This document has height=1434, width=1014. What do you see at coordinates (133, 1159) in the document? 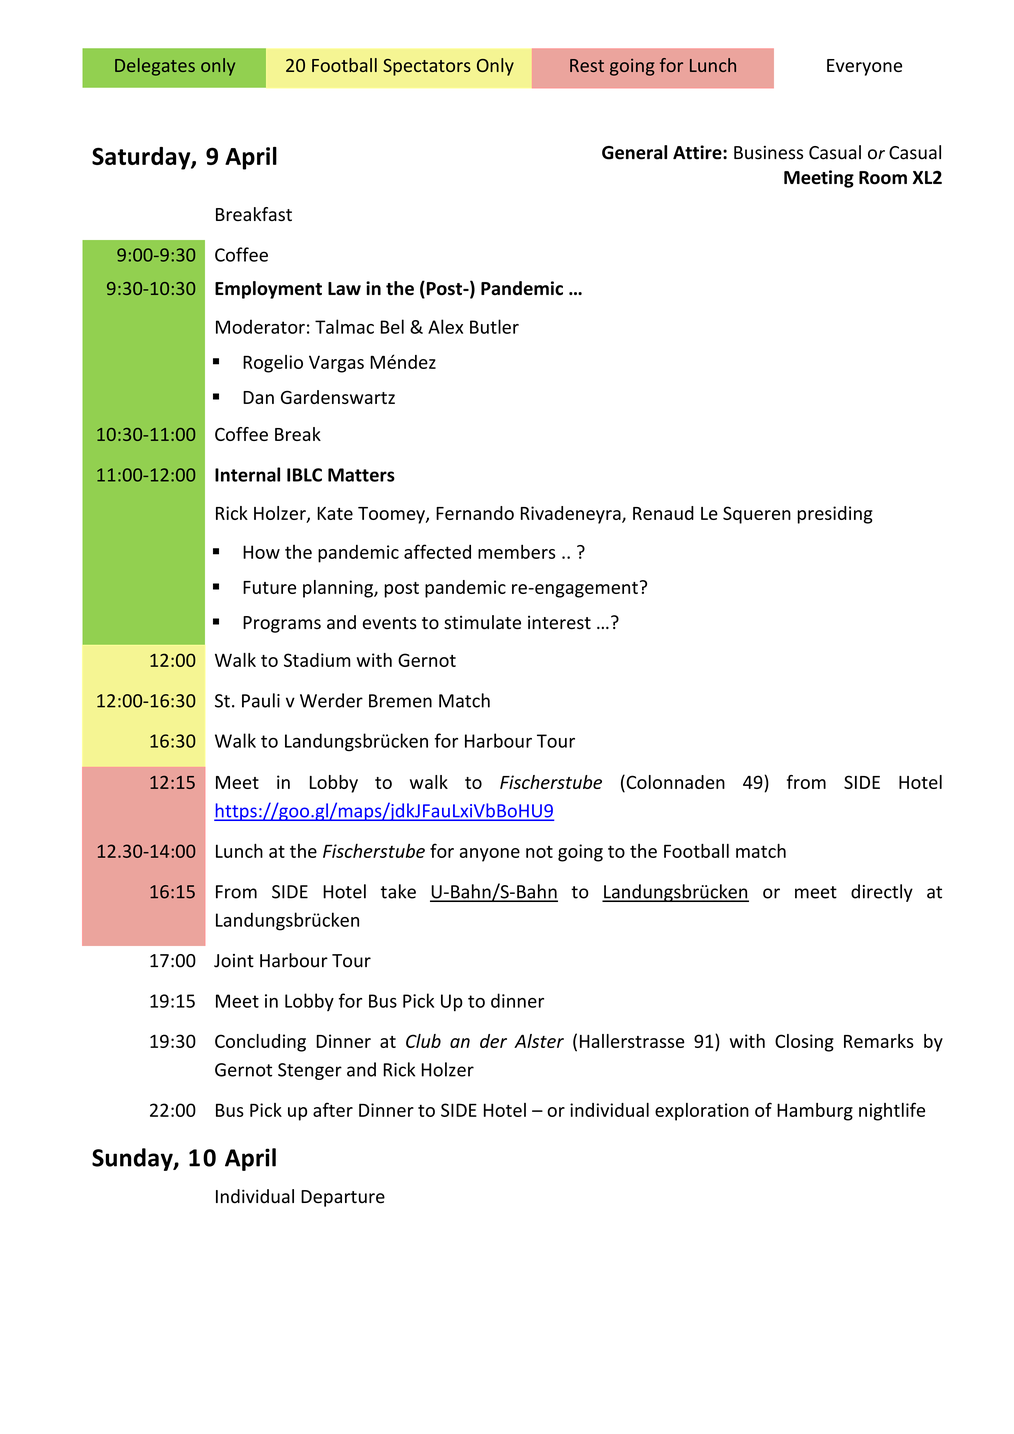
I see `Sunday` at bounding box center [133, 1159].
